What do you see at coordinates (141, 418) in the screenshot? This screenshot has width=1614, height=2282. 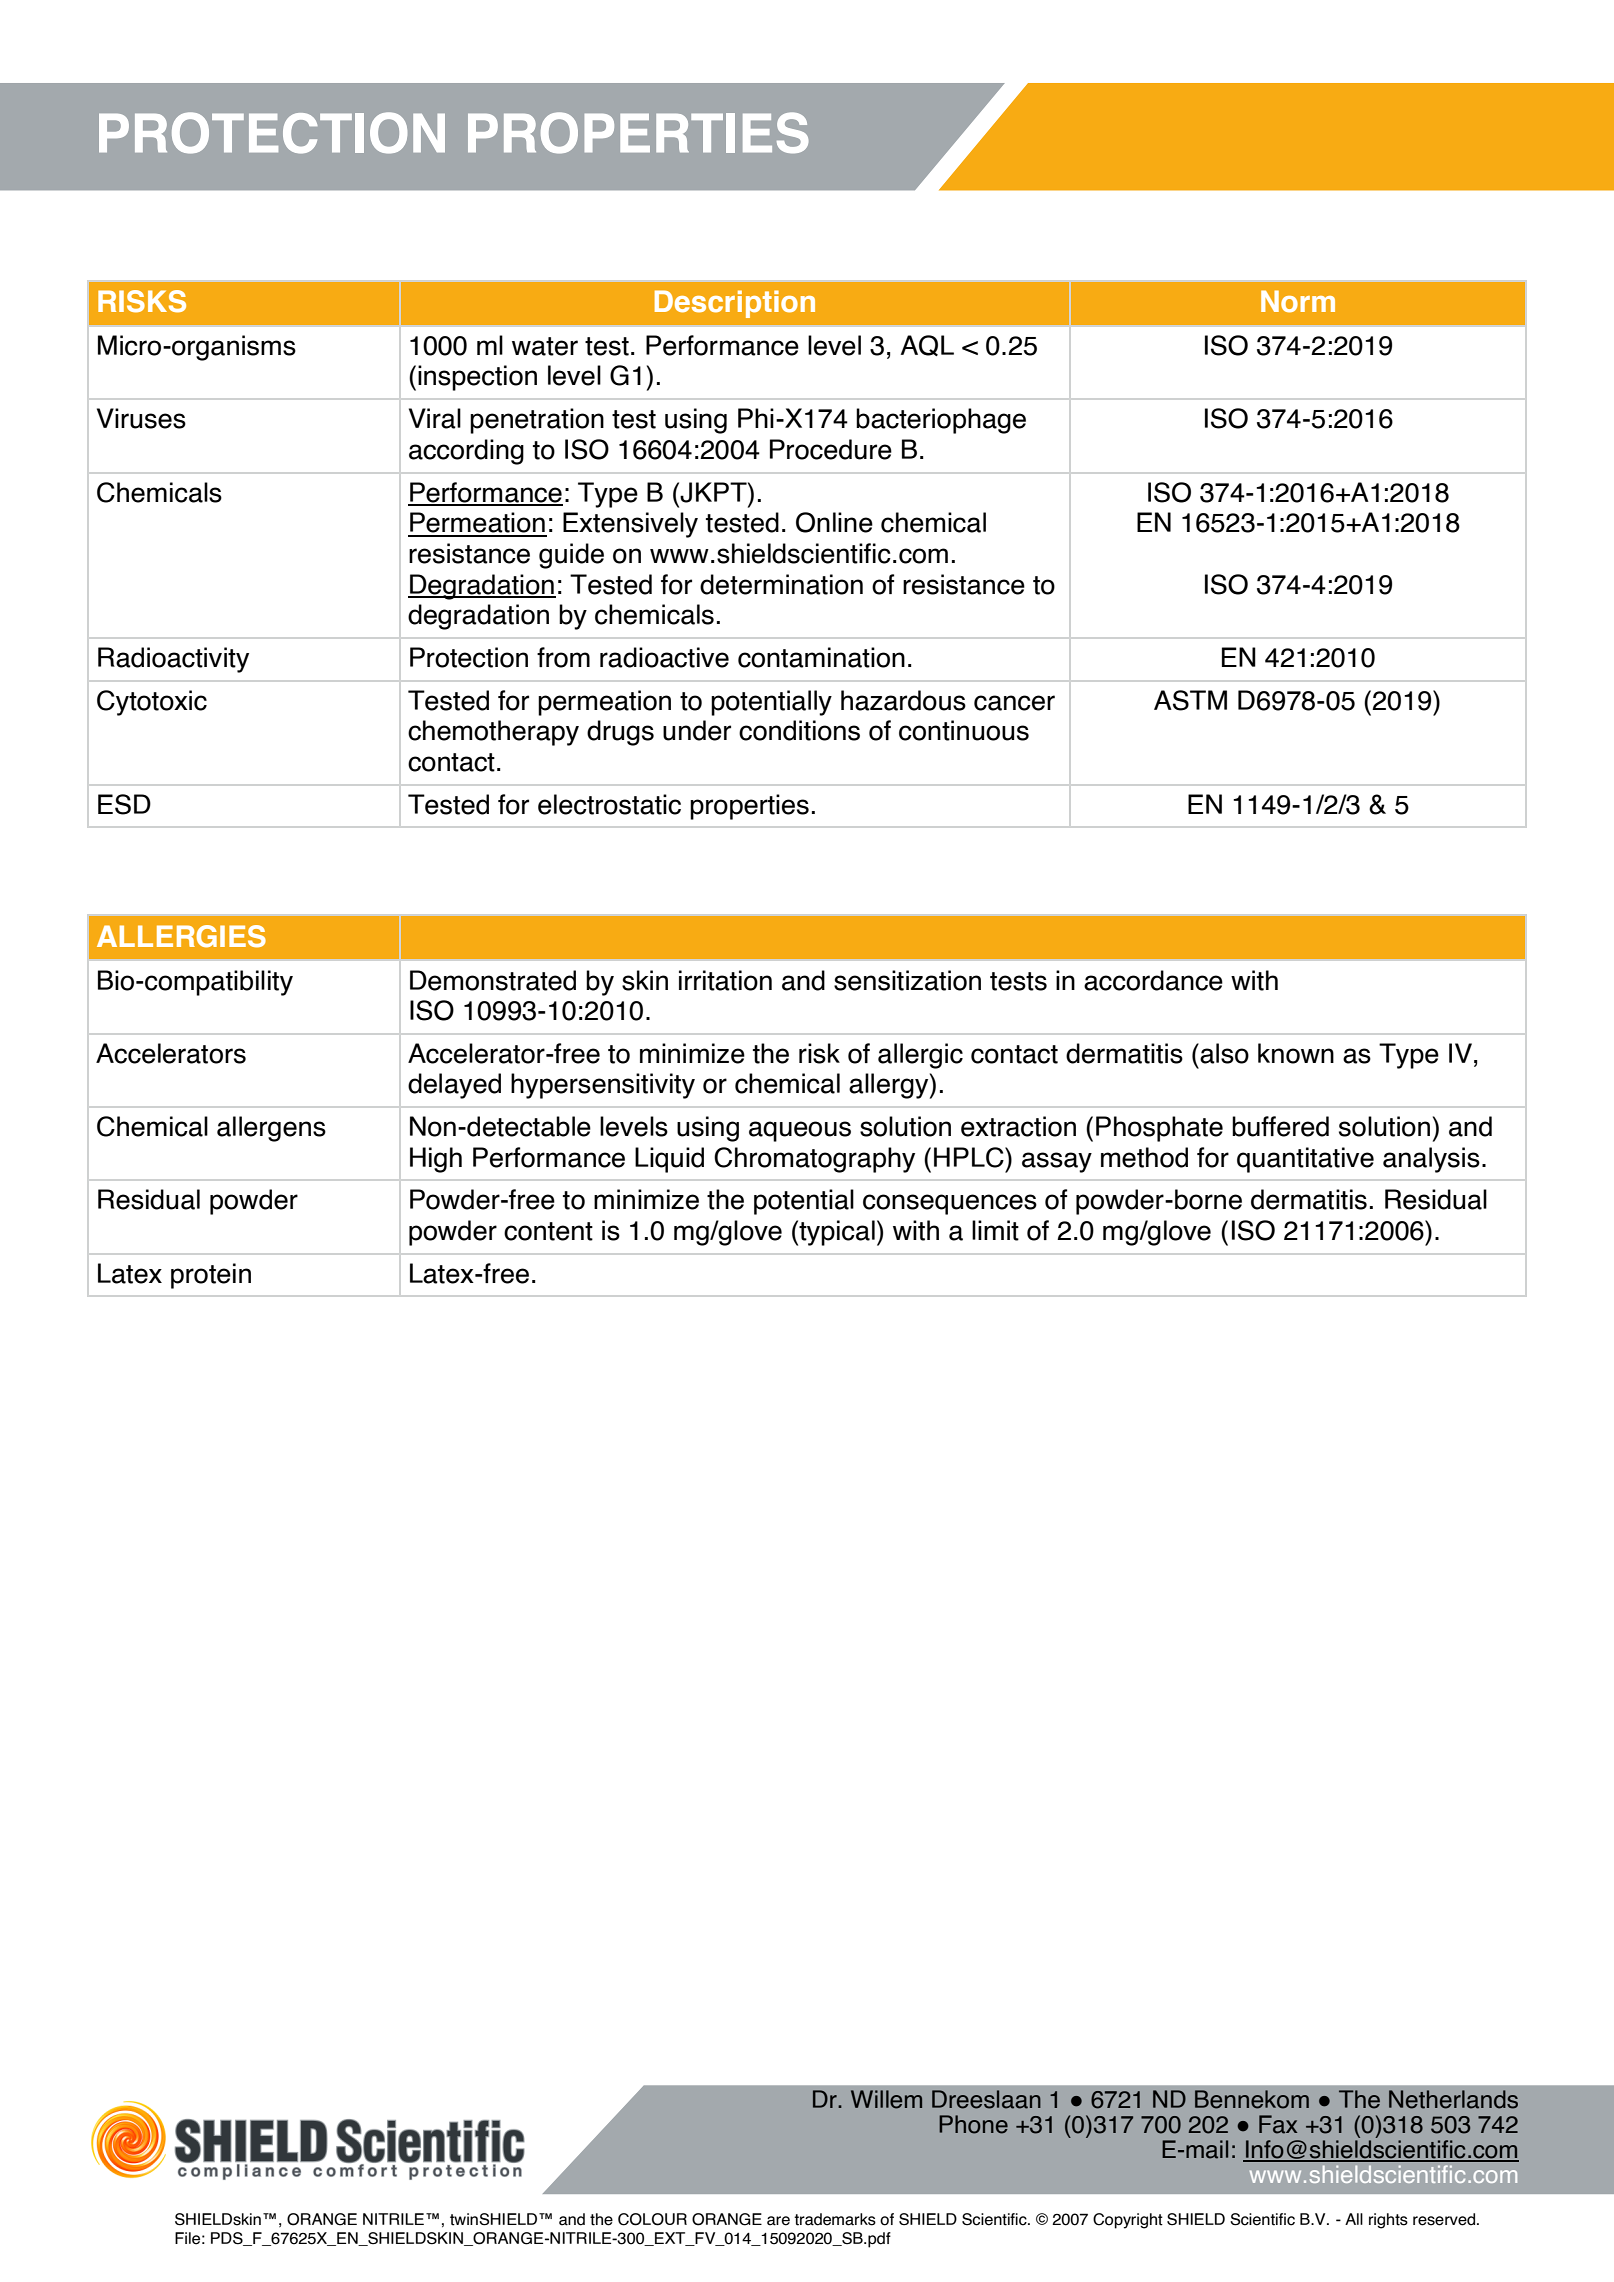 I see `Viruses` at bounding box center [141, 418].
